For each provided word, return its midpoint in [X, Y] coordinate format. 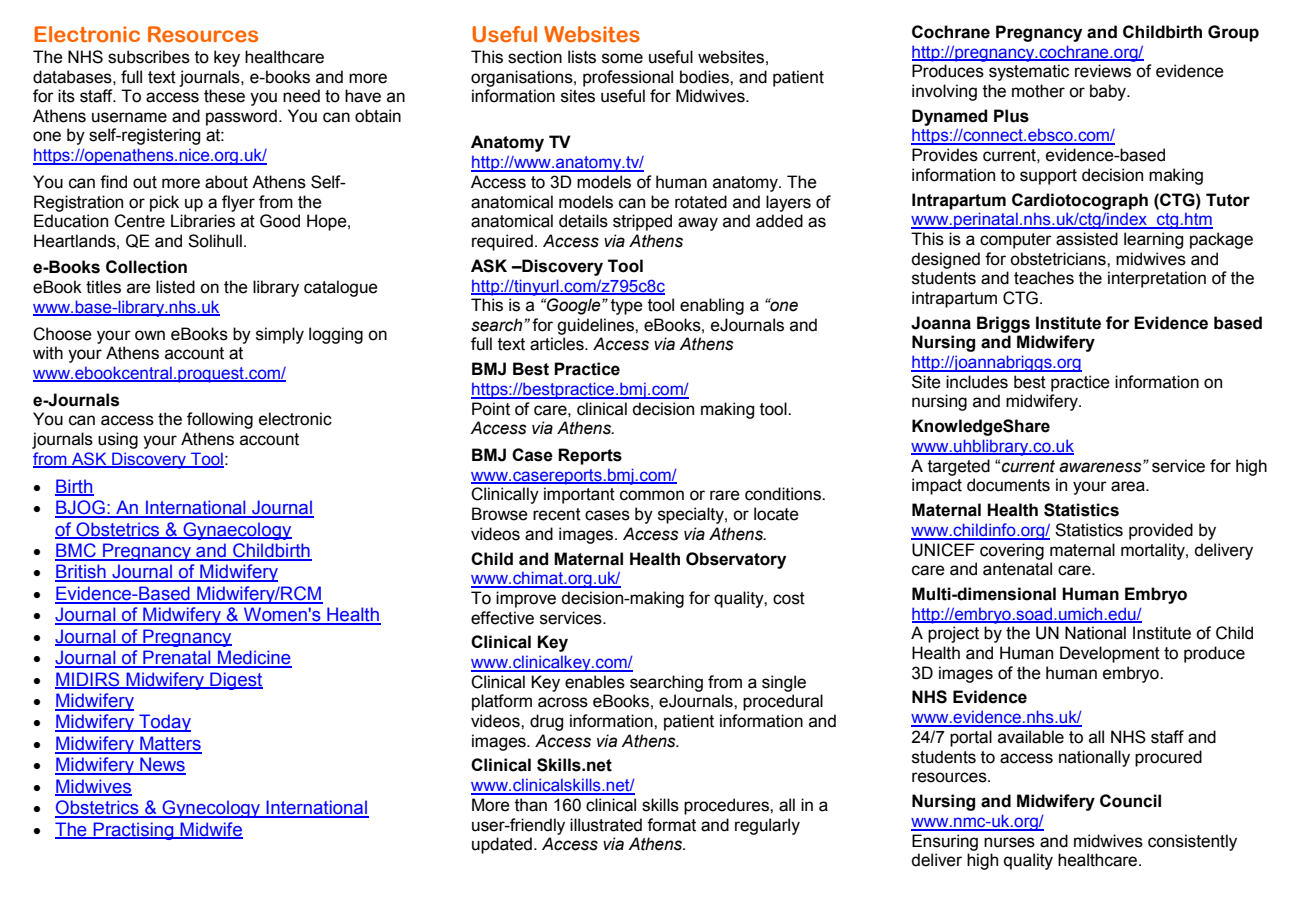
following [220, 420]
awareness [1101, 466]
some [622, 58]
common [652, 495]
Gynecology [211, 809]
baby [1109, 92]
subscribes [149, 57]
